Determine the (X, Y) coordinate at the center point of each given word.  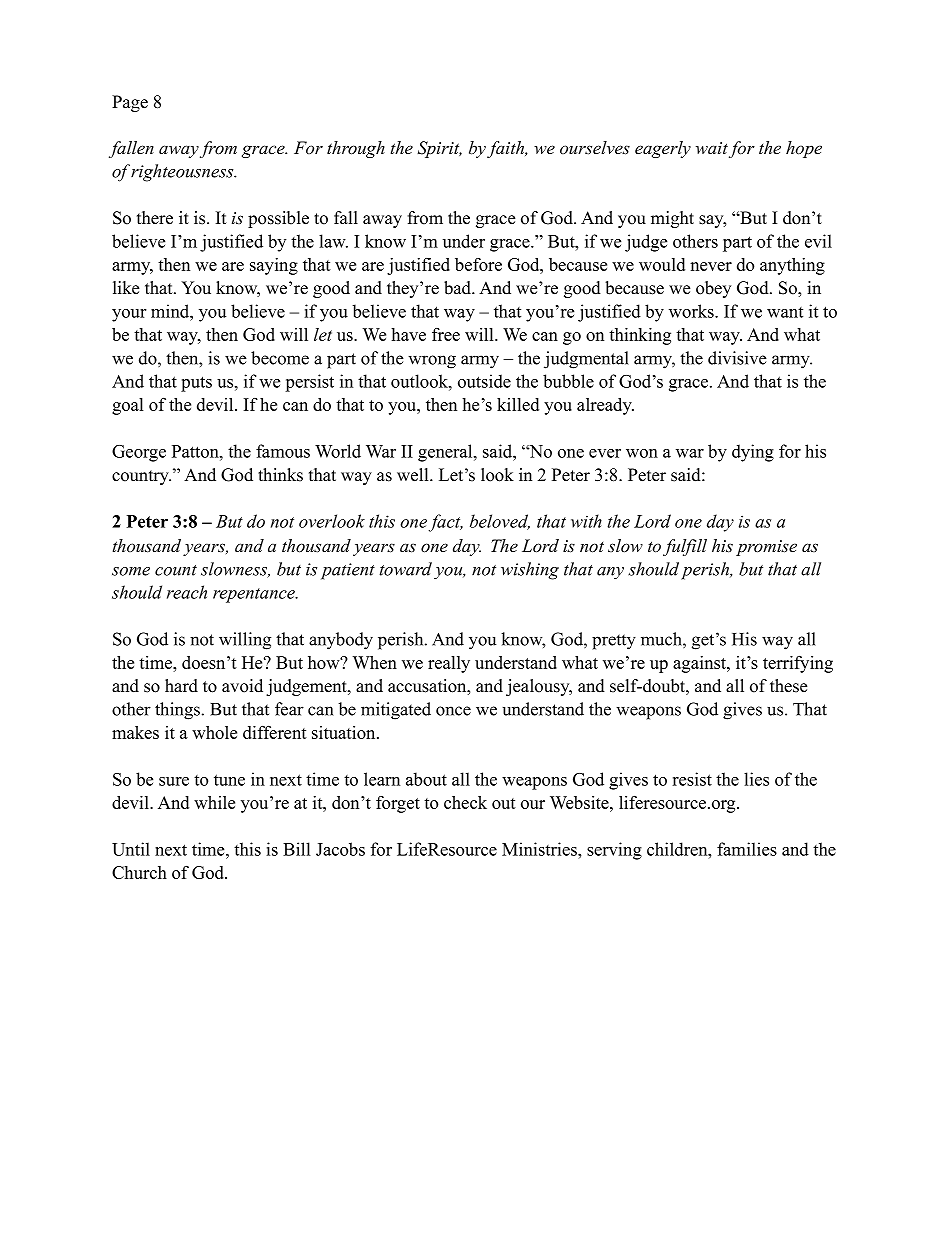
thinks (280, 475)
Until (131, 849)
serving (614, 851)
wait (712, 148)
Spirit (439, 149)
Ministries (540, 849)
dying (753, 453)
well (414, 475)
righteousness (183, 173)
